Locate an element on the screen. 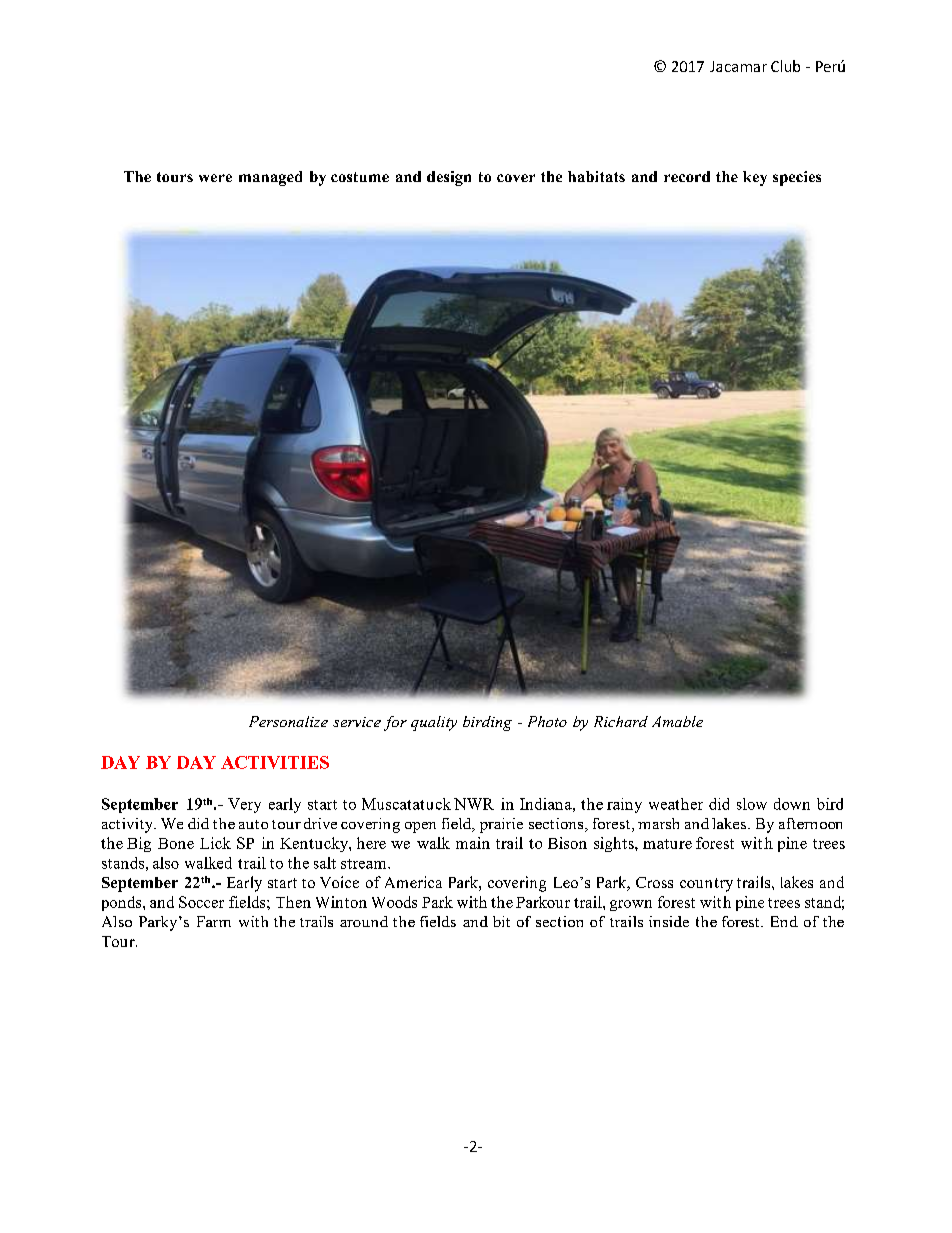  were is located at coordinates (215, 178).
